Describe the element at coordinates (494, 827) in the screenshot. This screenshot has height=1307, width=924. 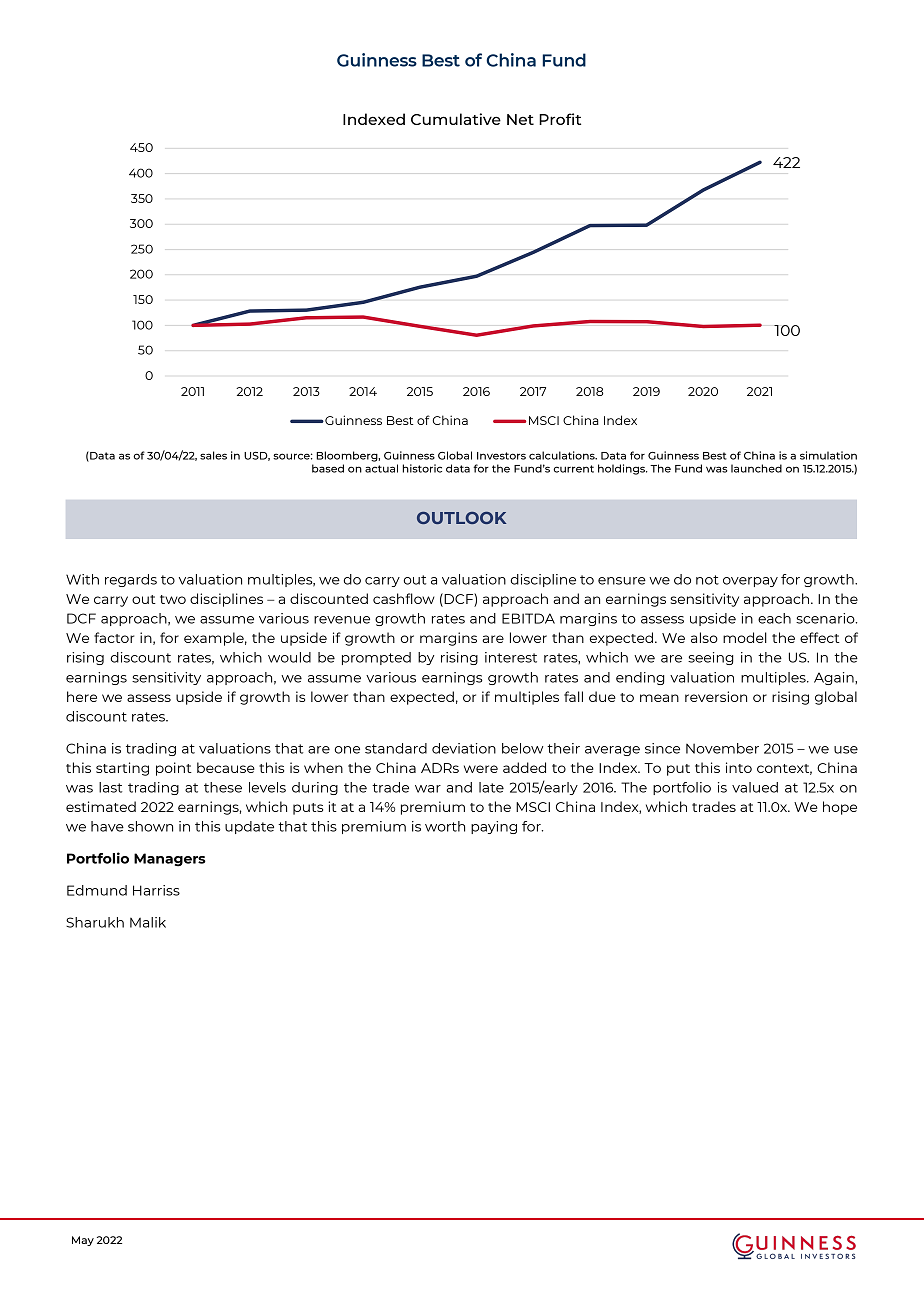
I see `paying` at that location.
